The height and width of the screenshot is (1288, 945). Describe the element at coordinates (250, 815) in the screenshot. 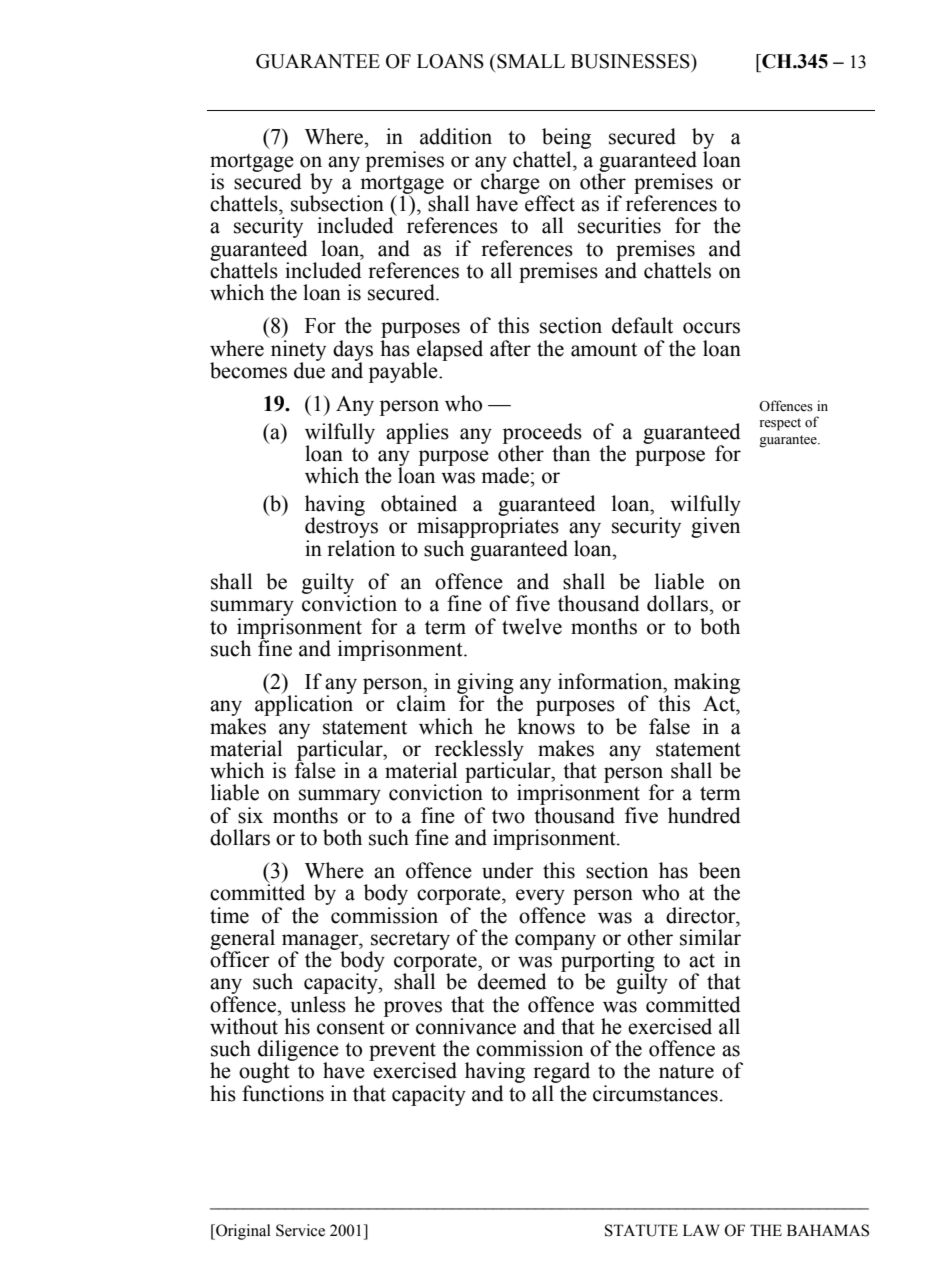

I see `six` at that location.
